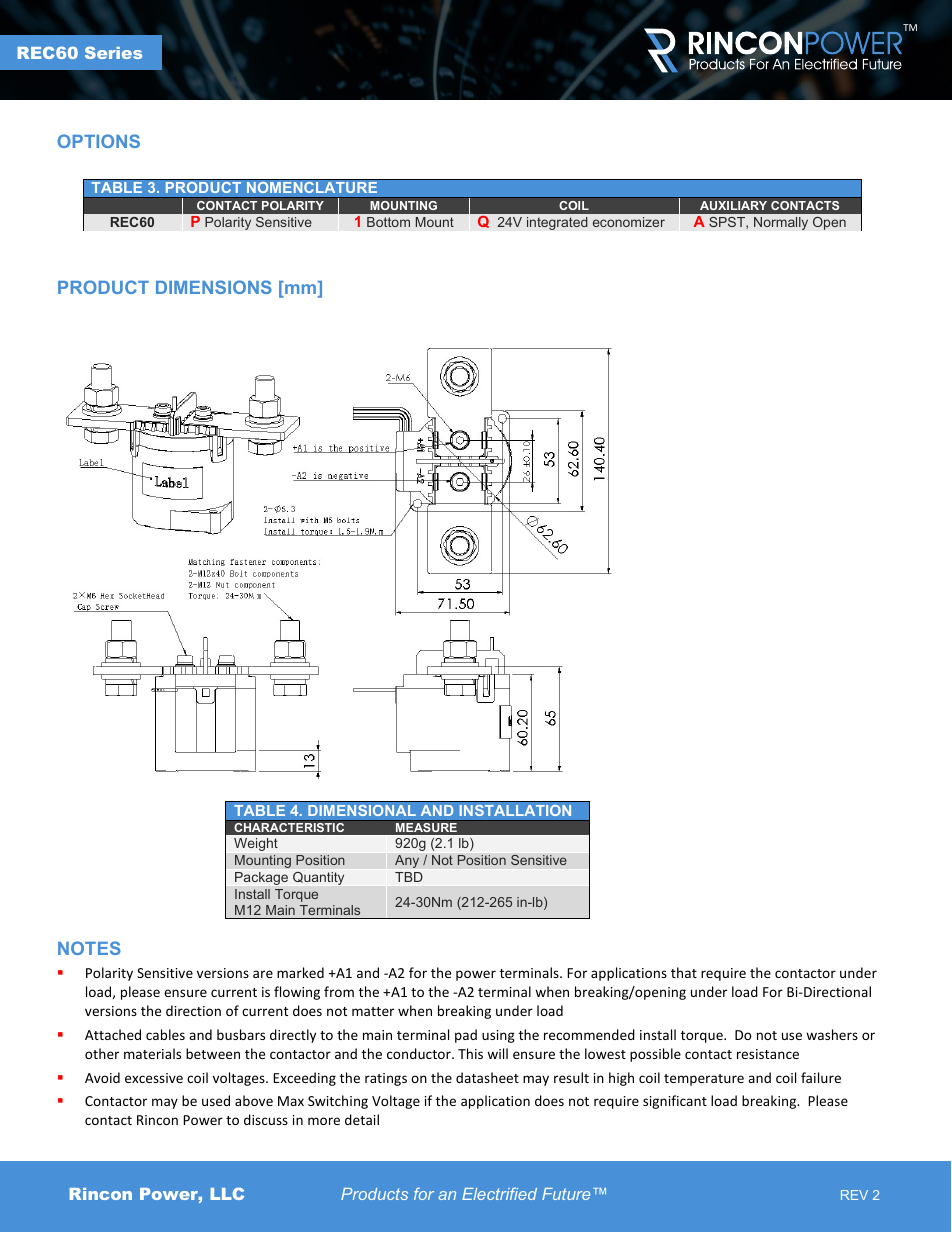 Image resolution: width=952 pixels, height=1233 pixels. What do you see at coordinates (409, 877) in the page?
I see `TBD` at bounding box center [409, 877].
